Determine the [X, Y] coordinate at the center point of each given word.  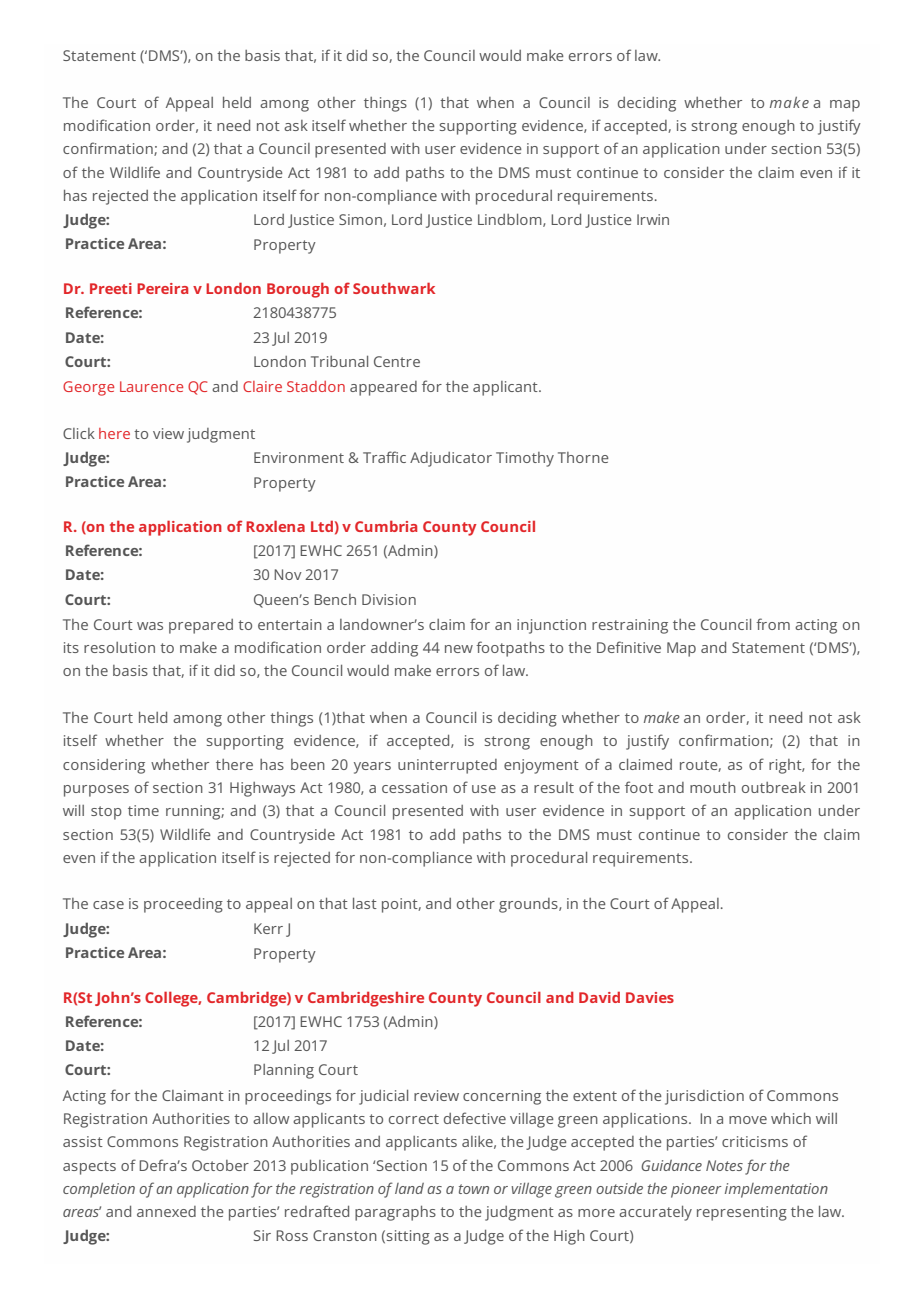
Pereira [162, 288]
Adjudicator [451, 459]
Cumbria [386, 526]
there [234, 764]
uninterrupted [447, 766]
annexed [166, 1211]
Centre [397, 361]
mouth [713, 787]
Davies [650, 997]
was [150, 626]
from [773, 624]
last [365, 903]
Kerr [268, 928]
